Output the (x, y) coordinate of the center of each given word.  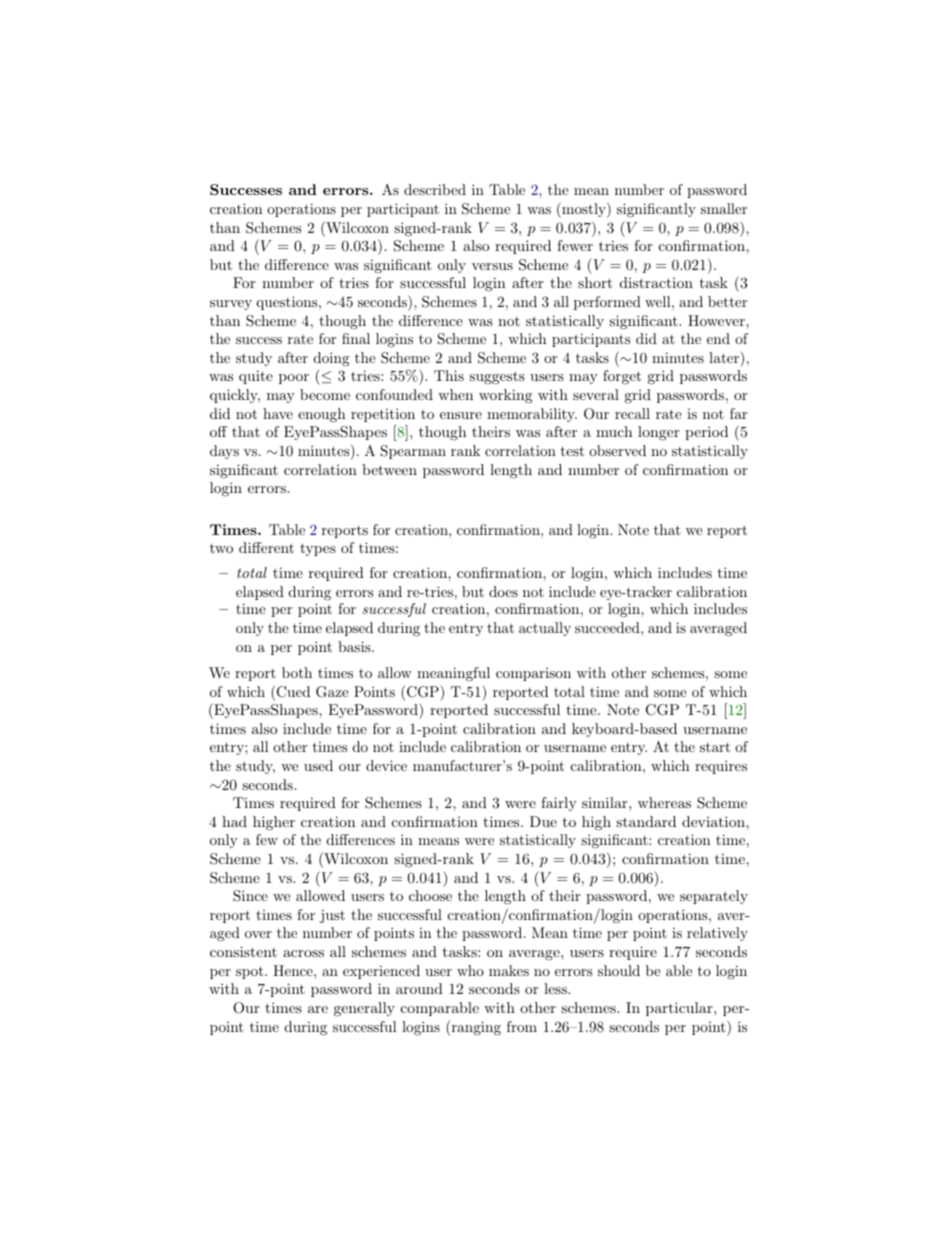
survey (231, 305)
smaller (724, 208)
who (470, 970)
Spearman (413, 452)
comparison (533, 674)
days (224, 452)
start (715, 747)
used (318, 765)
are (318, 1009)
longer (659, 433)
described (435, 189)
